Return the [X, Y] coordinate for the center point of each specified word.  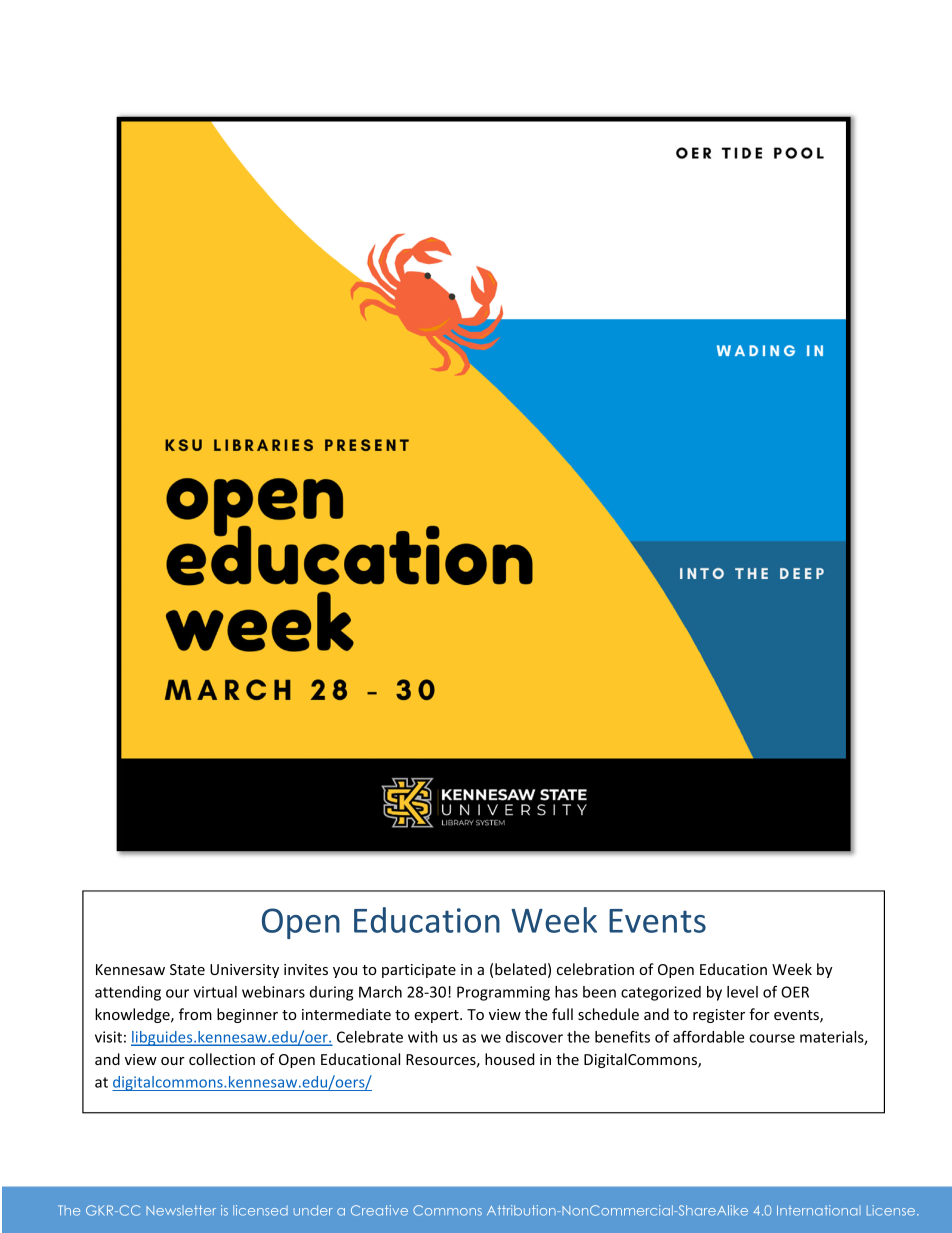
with [423, 1037]
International [819, 1210]
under [313, 1210]
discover [534, 1037]
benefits [622, 1037]
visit [108, 1037]
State [187, 969]
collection [222, 1059]
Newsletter [181, 1210]
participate [419, 971]
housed [510, 1059]
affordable [708, 1037]
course [772, 1038]
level [742, 992]
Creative [379, 1210]
